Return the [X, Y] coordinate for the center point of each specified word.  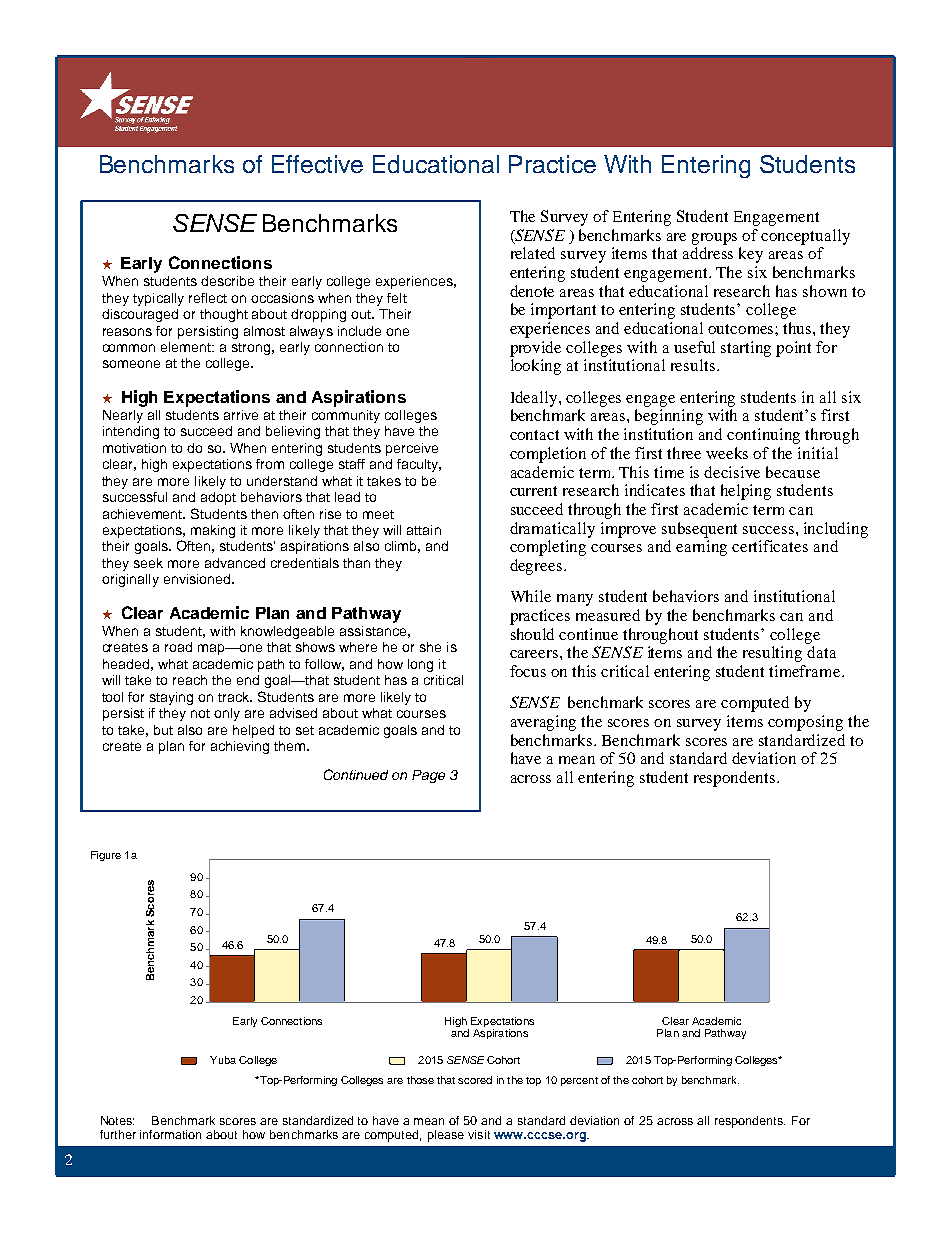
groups [714, 239]
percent [579, 1081]
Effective [317, 164]
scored [475, 1080]
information [170, 1134]
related [533, 253]
